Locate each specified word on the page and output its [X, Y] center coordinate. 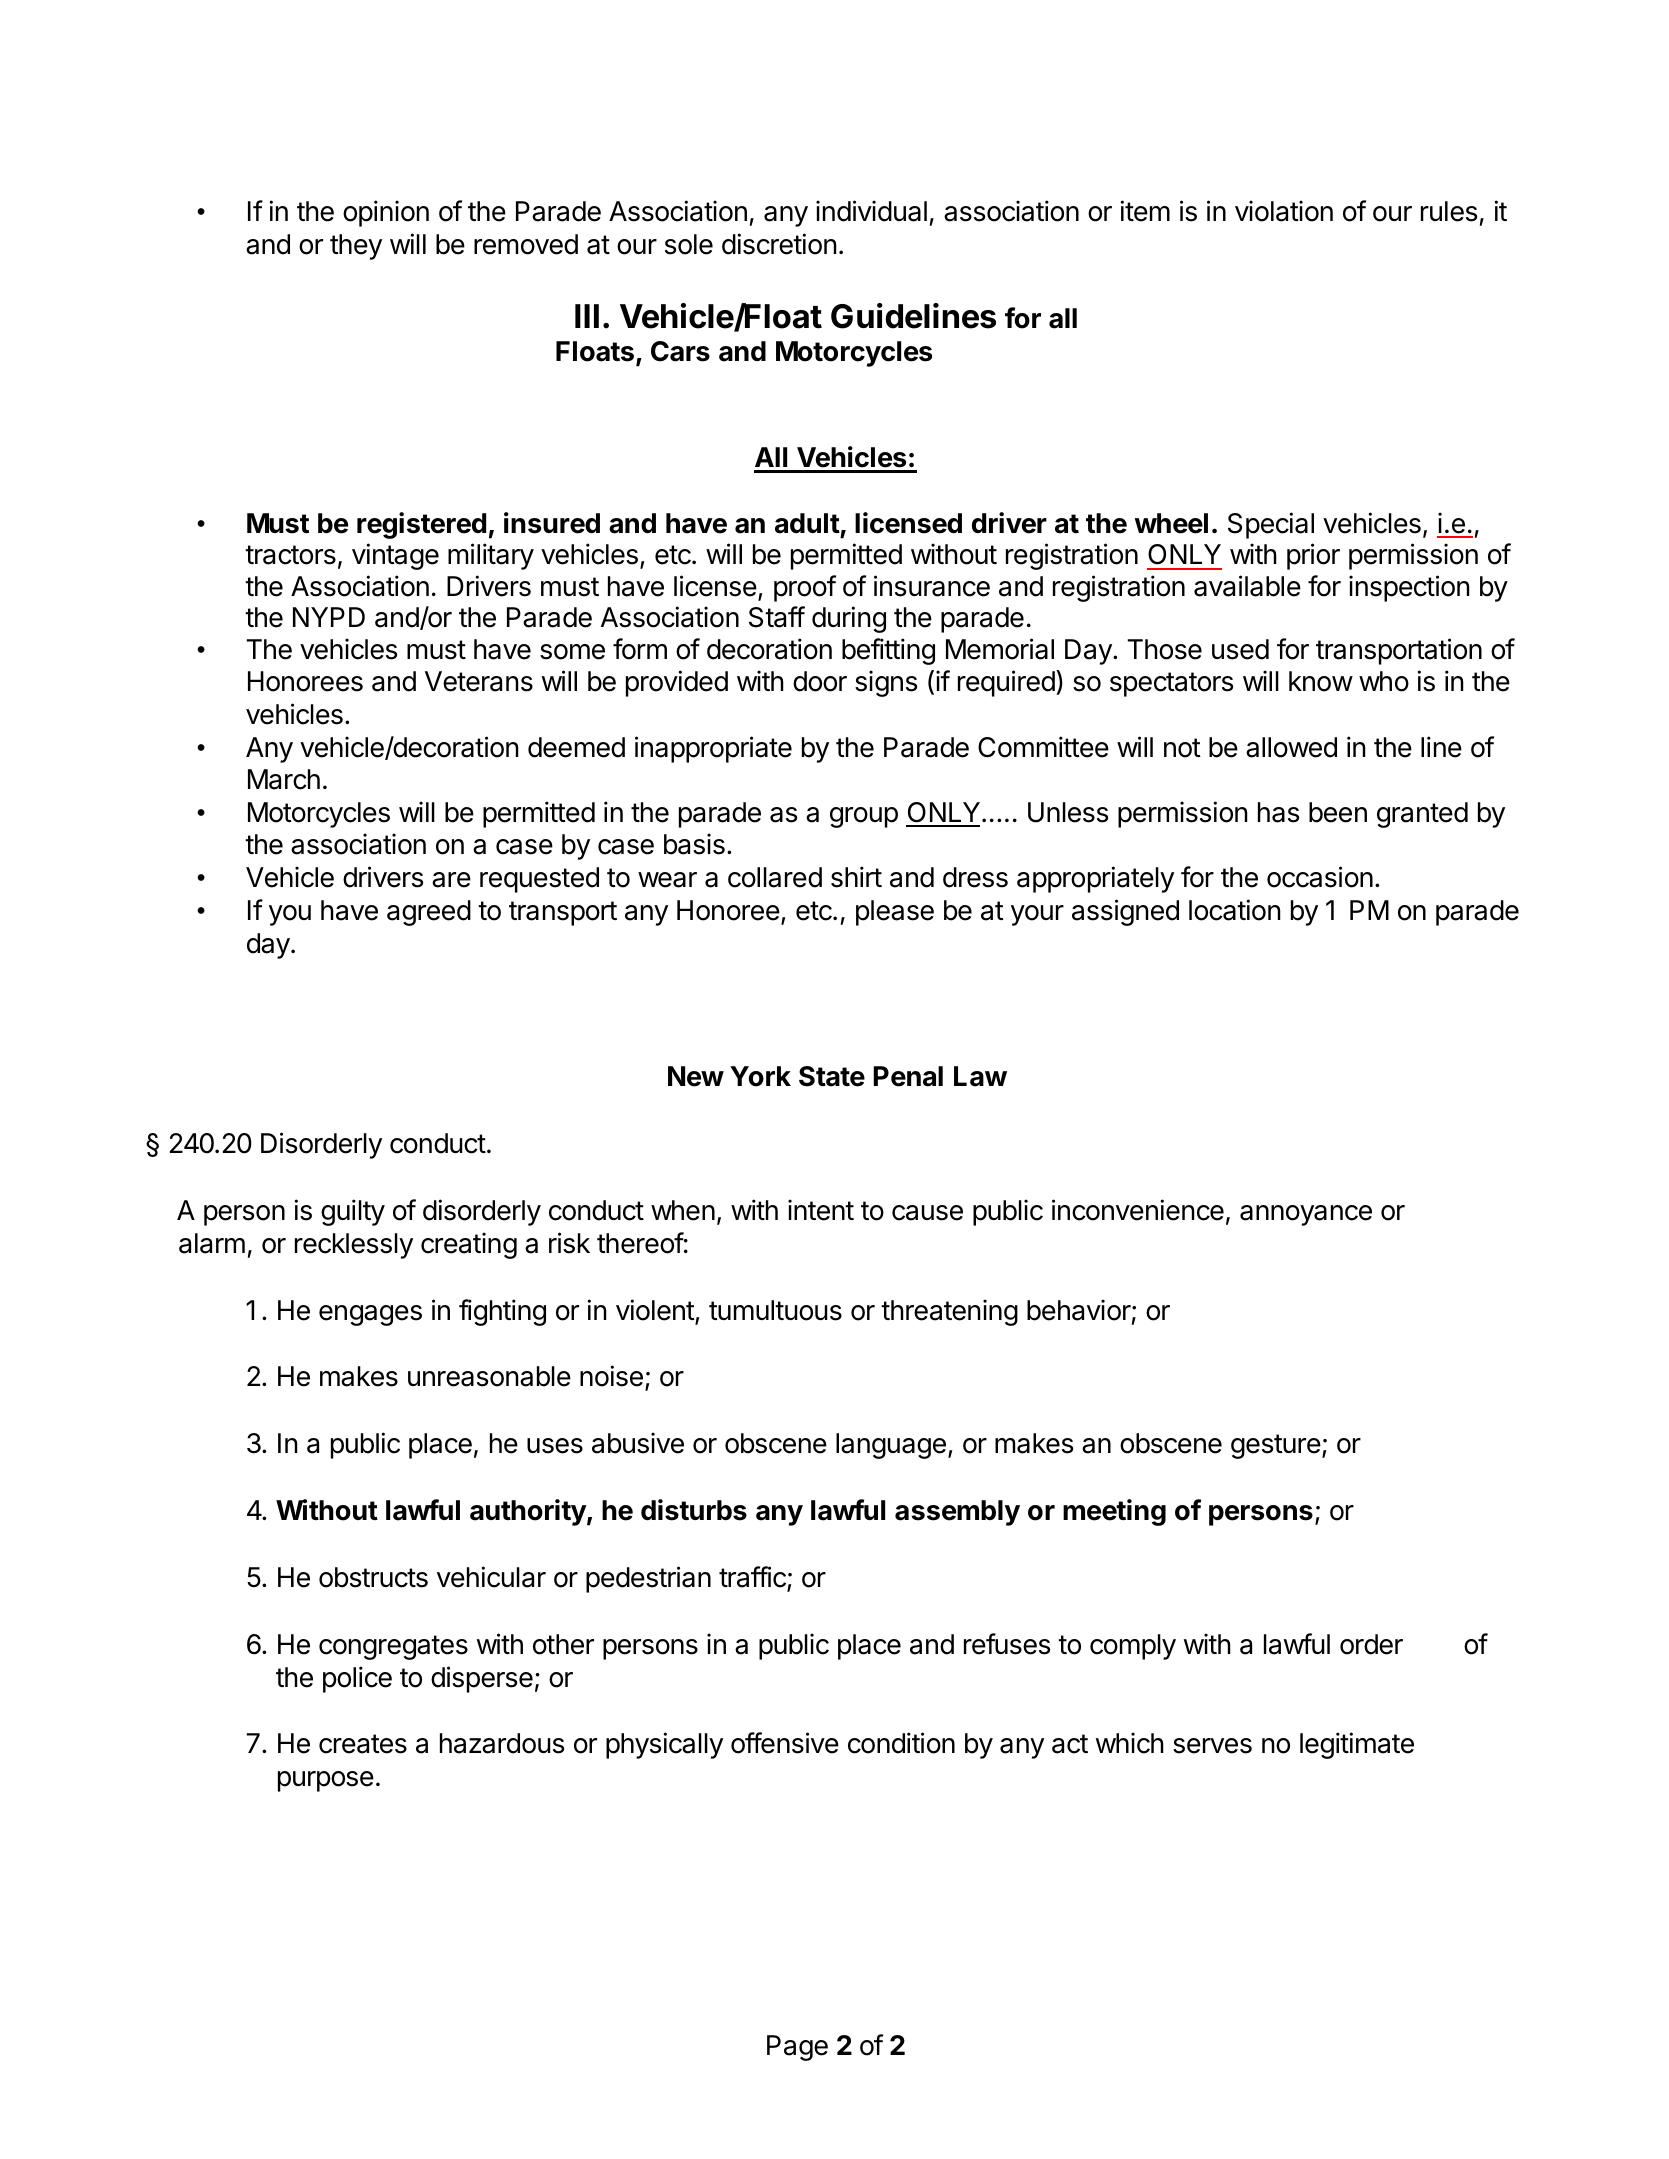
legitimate [1357, 1745]
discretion [779, 244]
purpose [326, 1781]
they [356, 247]
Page [797, 2048]
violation [1284, 211]
